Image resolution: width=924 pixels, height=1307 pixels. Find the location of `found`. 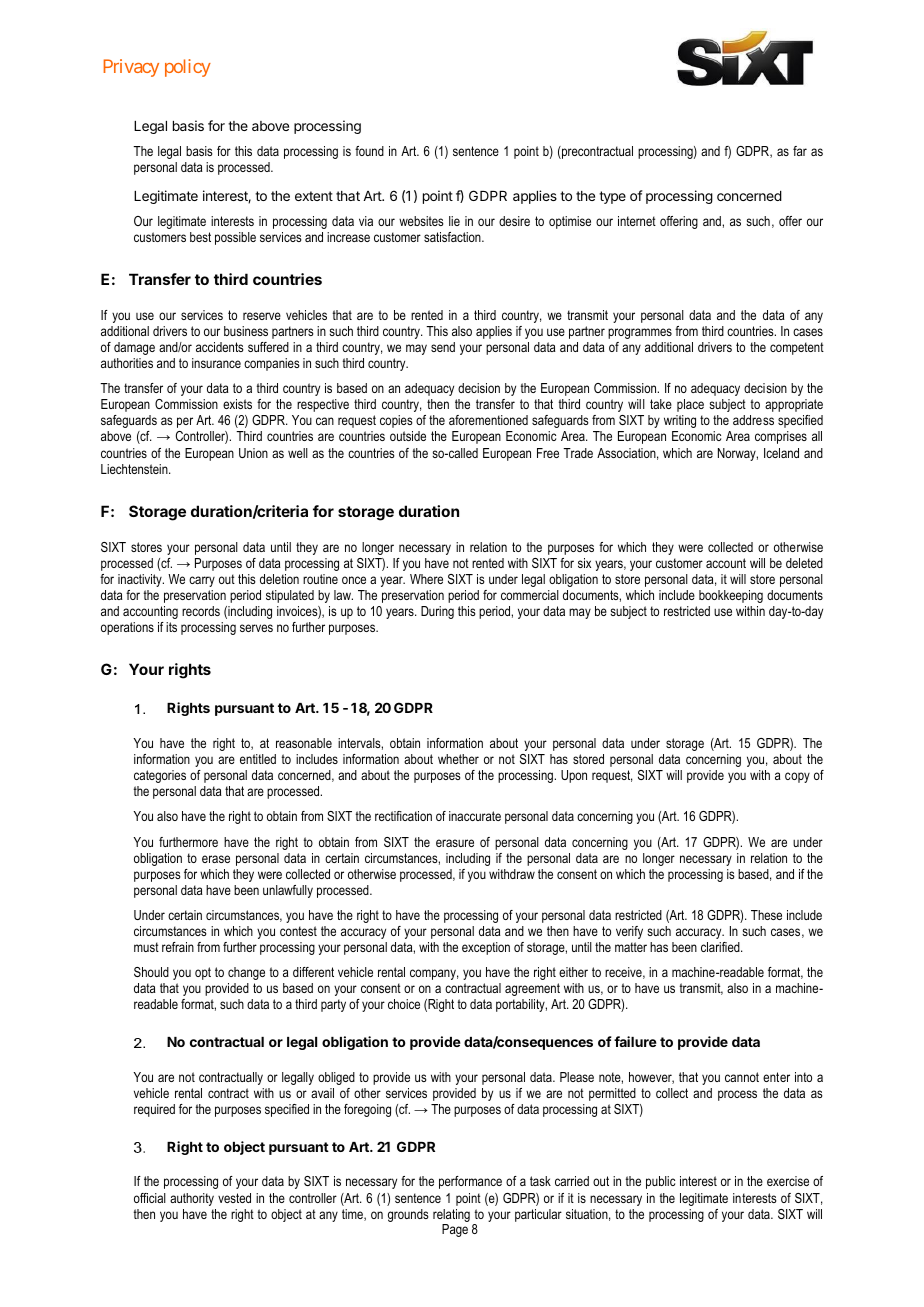

found is located at coordinates (369, 151).
